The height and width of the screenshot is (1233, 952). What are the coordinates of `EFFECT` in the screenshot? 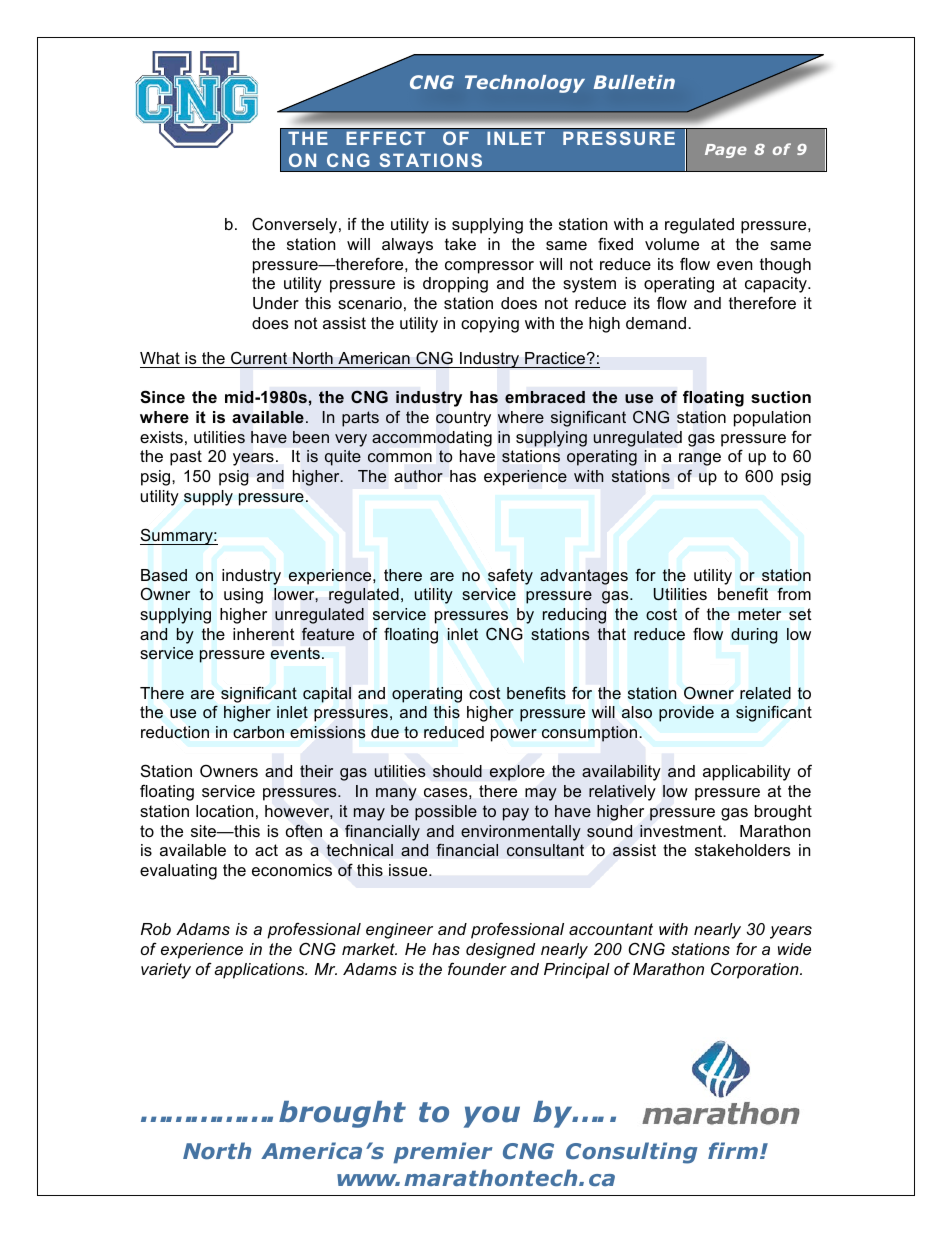 It's located at (385, 138).
